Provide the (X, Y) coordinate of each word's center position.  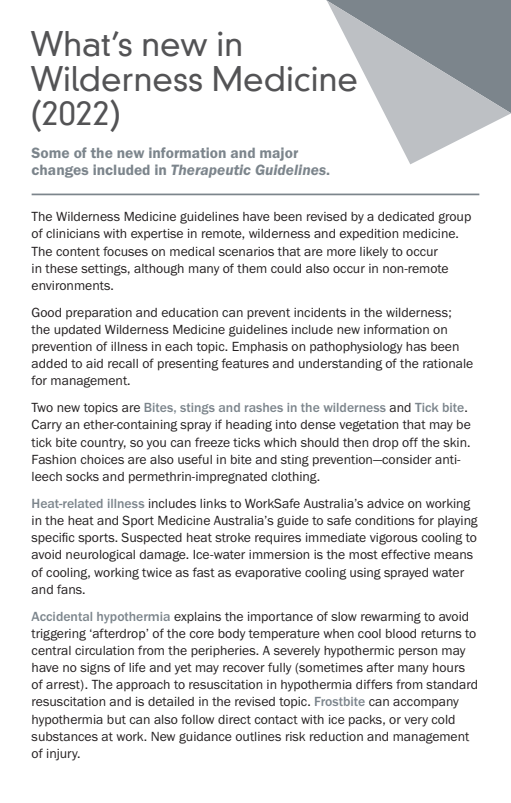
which (280, 442)
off (410, 442)
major (279, 154)
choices (102, 459)
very (416, 722)
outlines (258, 736)
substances (64, 736)
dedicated (406, 216)
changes (60, 171)
